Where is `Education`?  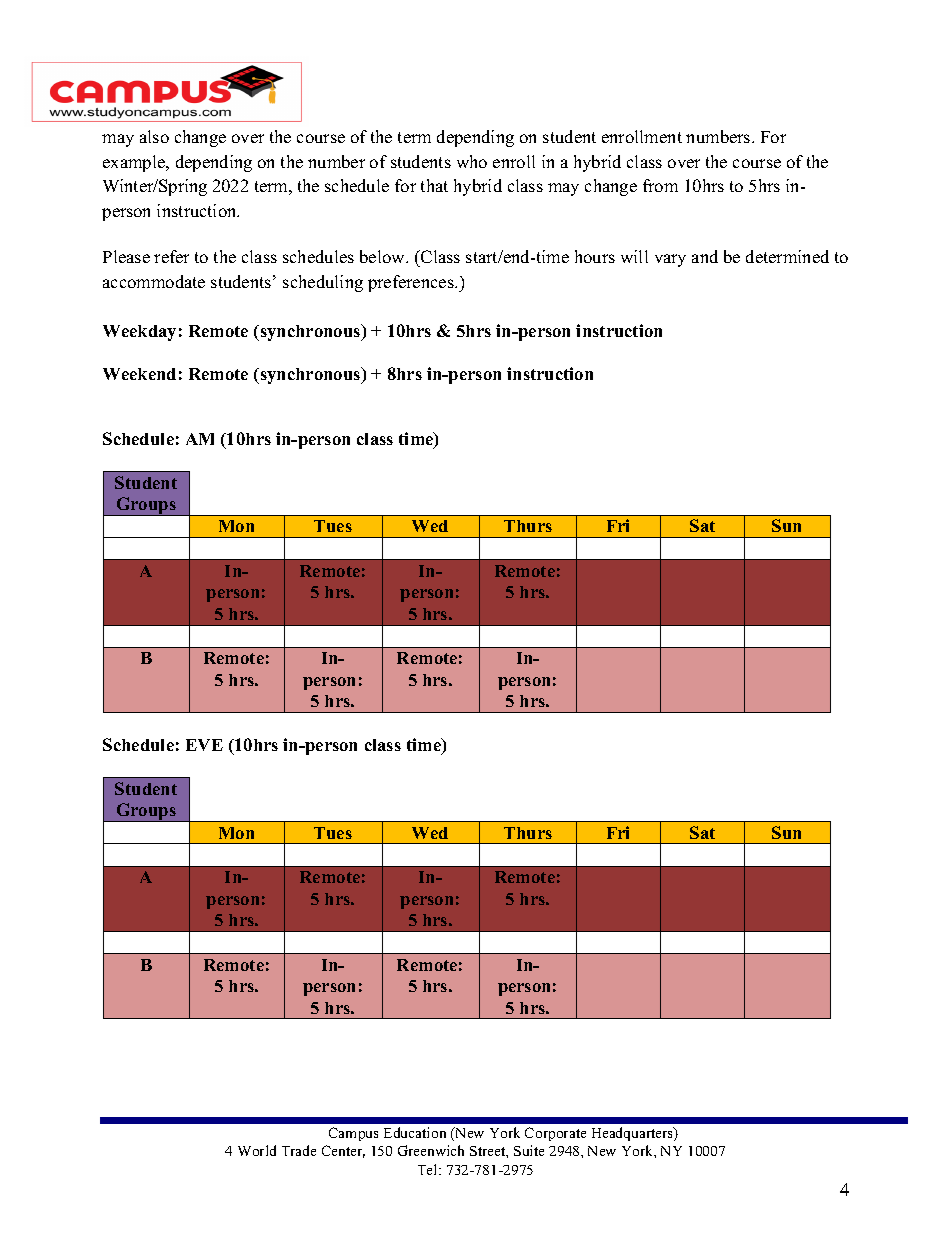
Education is located at coordinates (415, 1132).
